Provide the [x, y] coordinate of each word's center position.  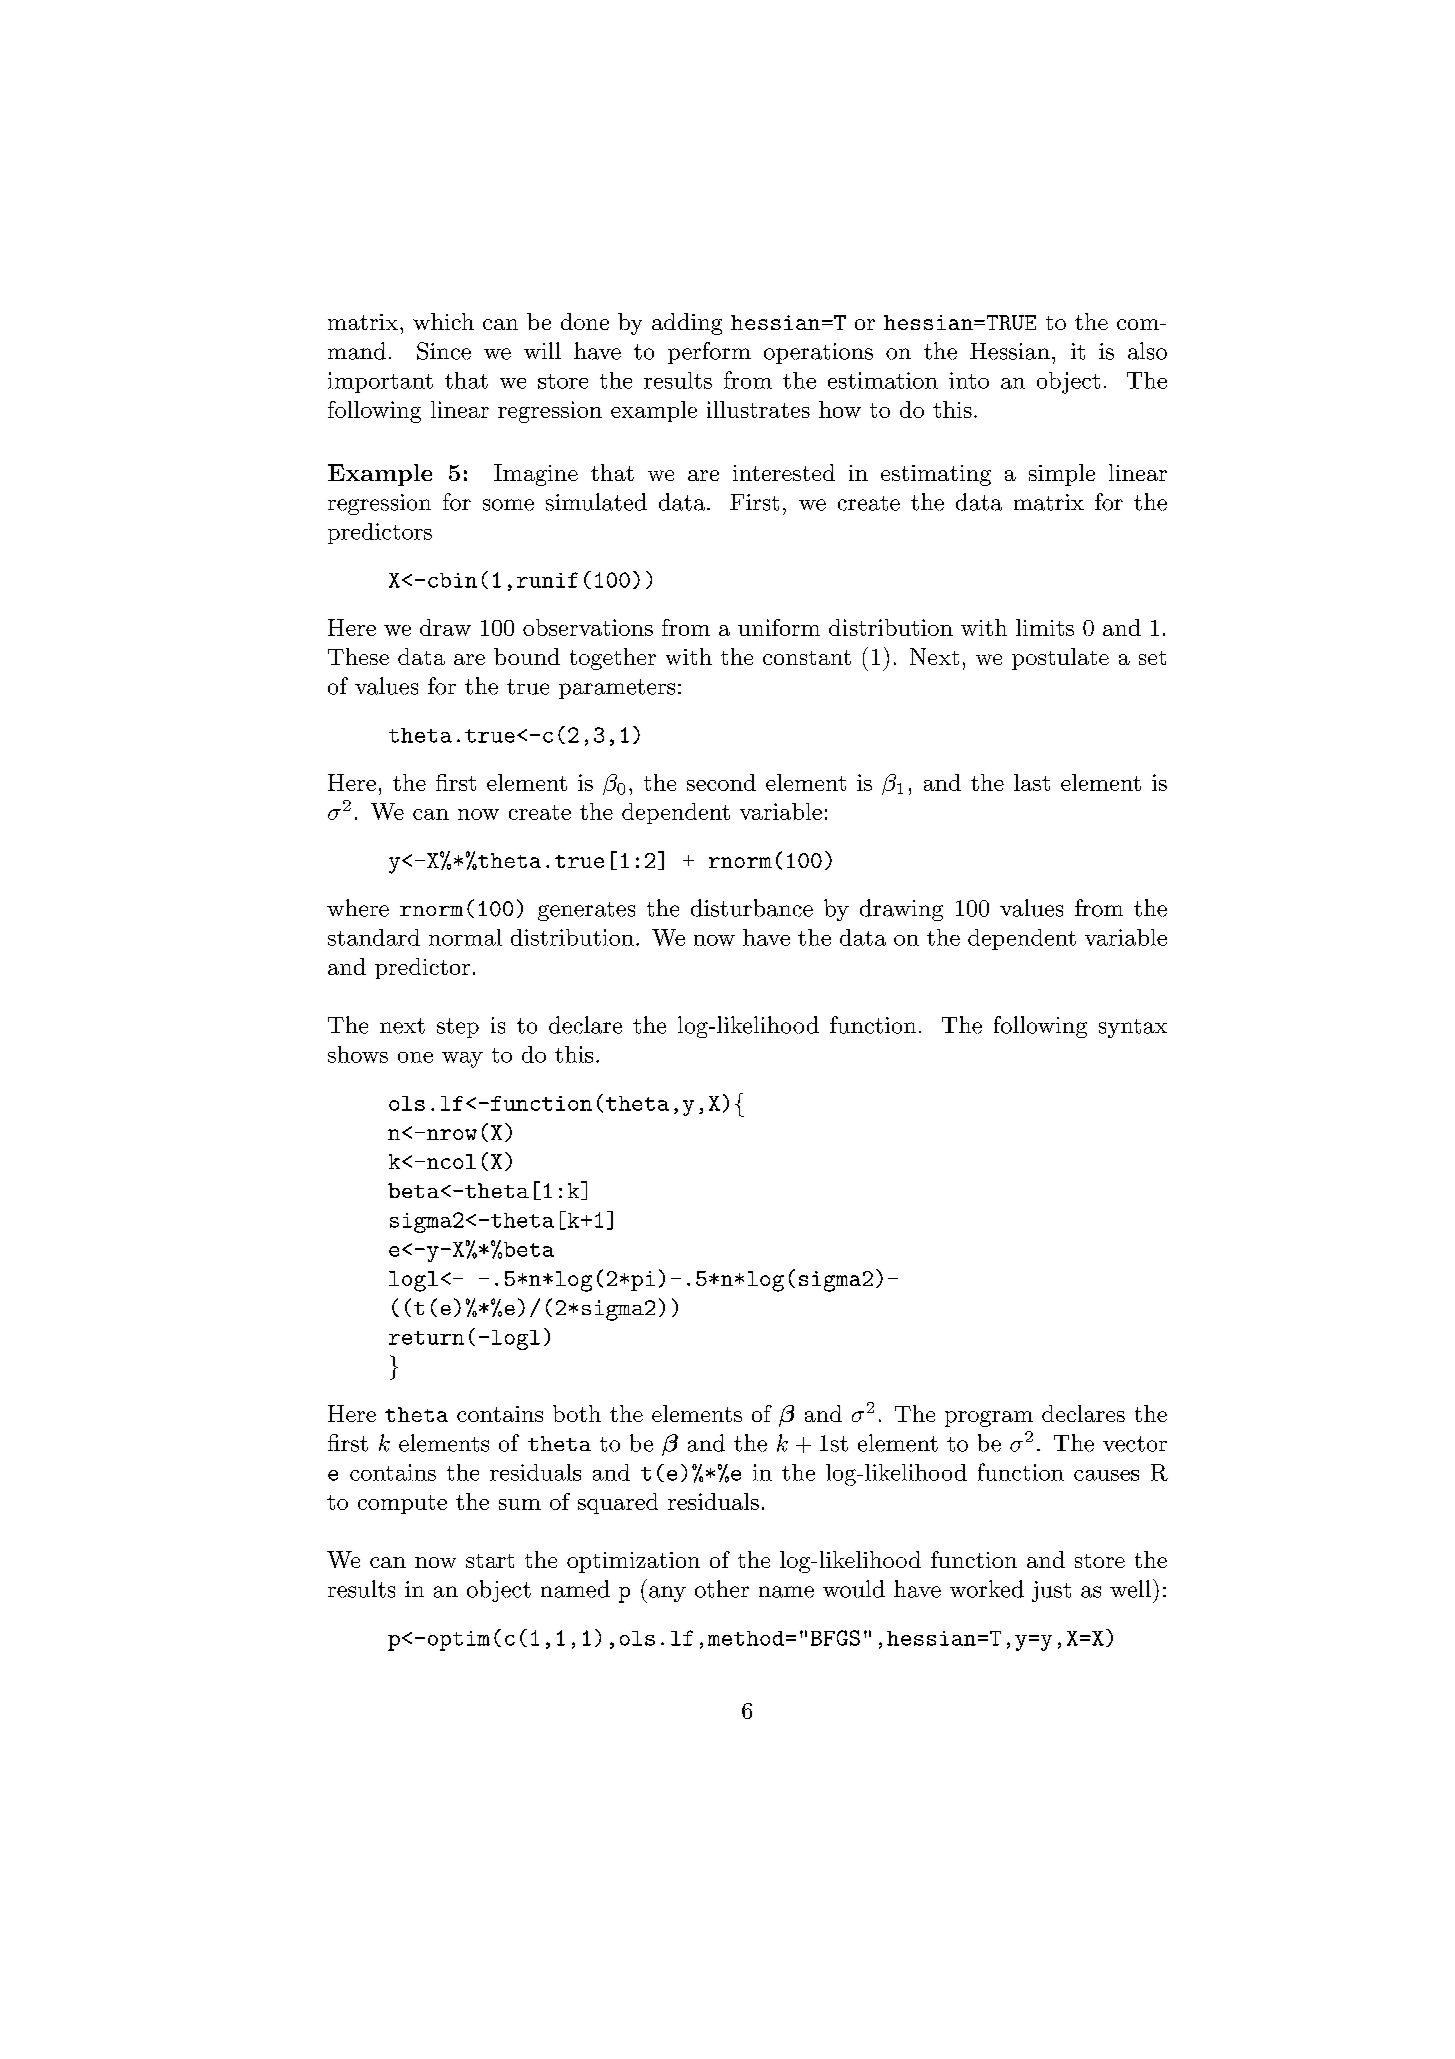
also [1147, 351]
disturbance [752, 908]
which [443, 321]
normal [465, 937]
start [490, 1561]
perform [709, 353]
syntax [1133, 1028]
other [722, 1589]
